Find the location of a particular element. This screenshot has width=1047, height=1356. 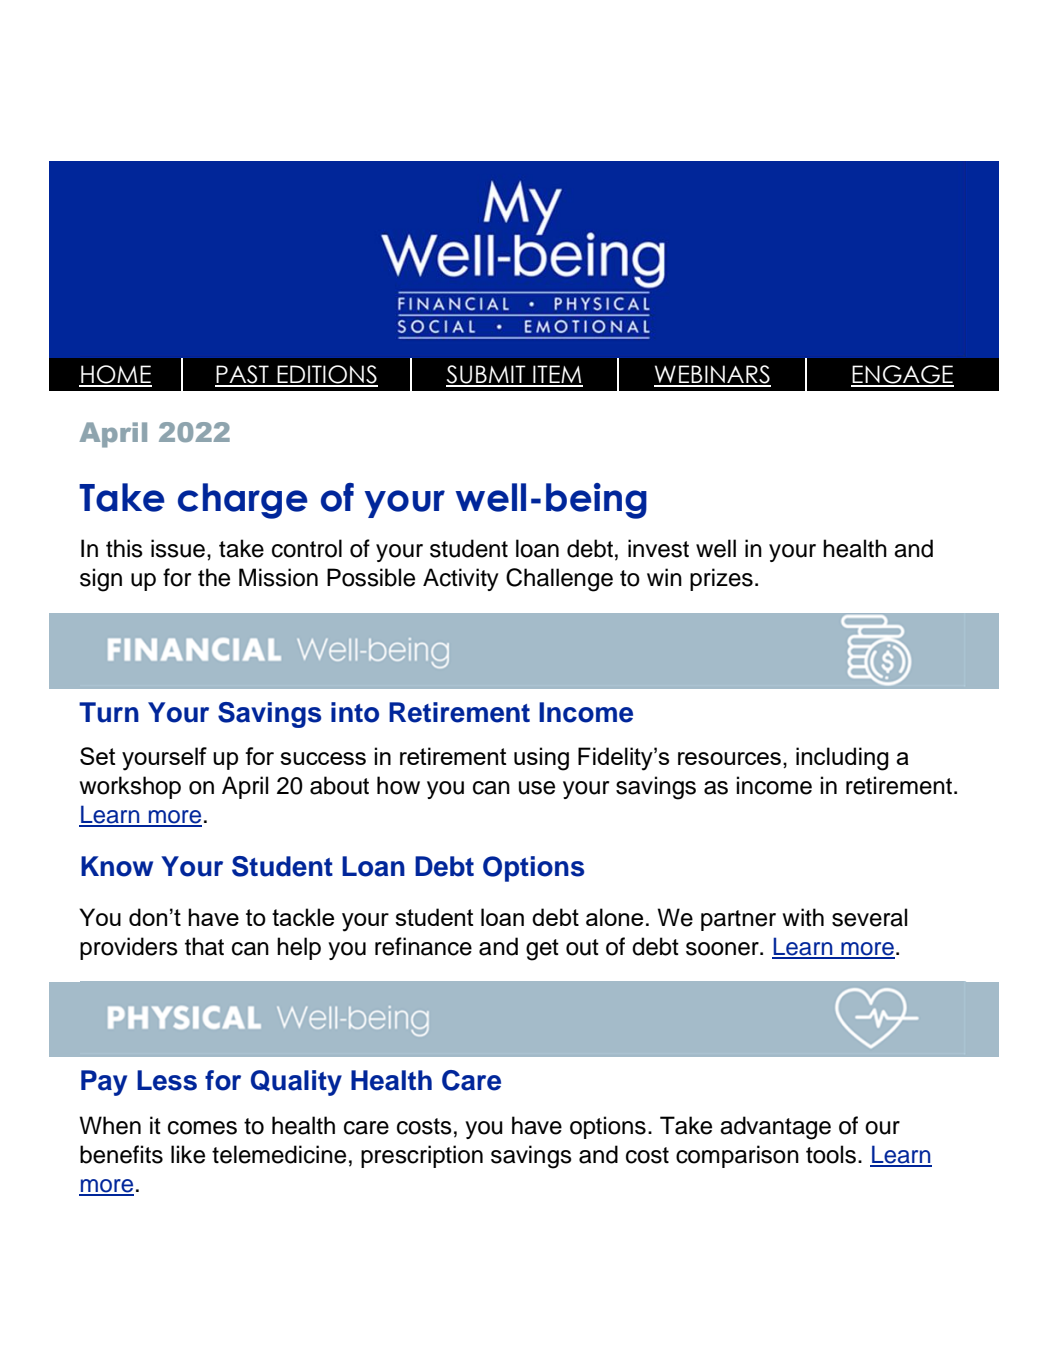

including is located at coordinates (842, 759).
